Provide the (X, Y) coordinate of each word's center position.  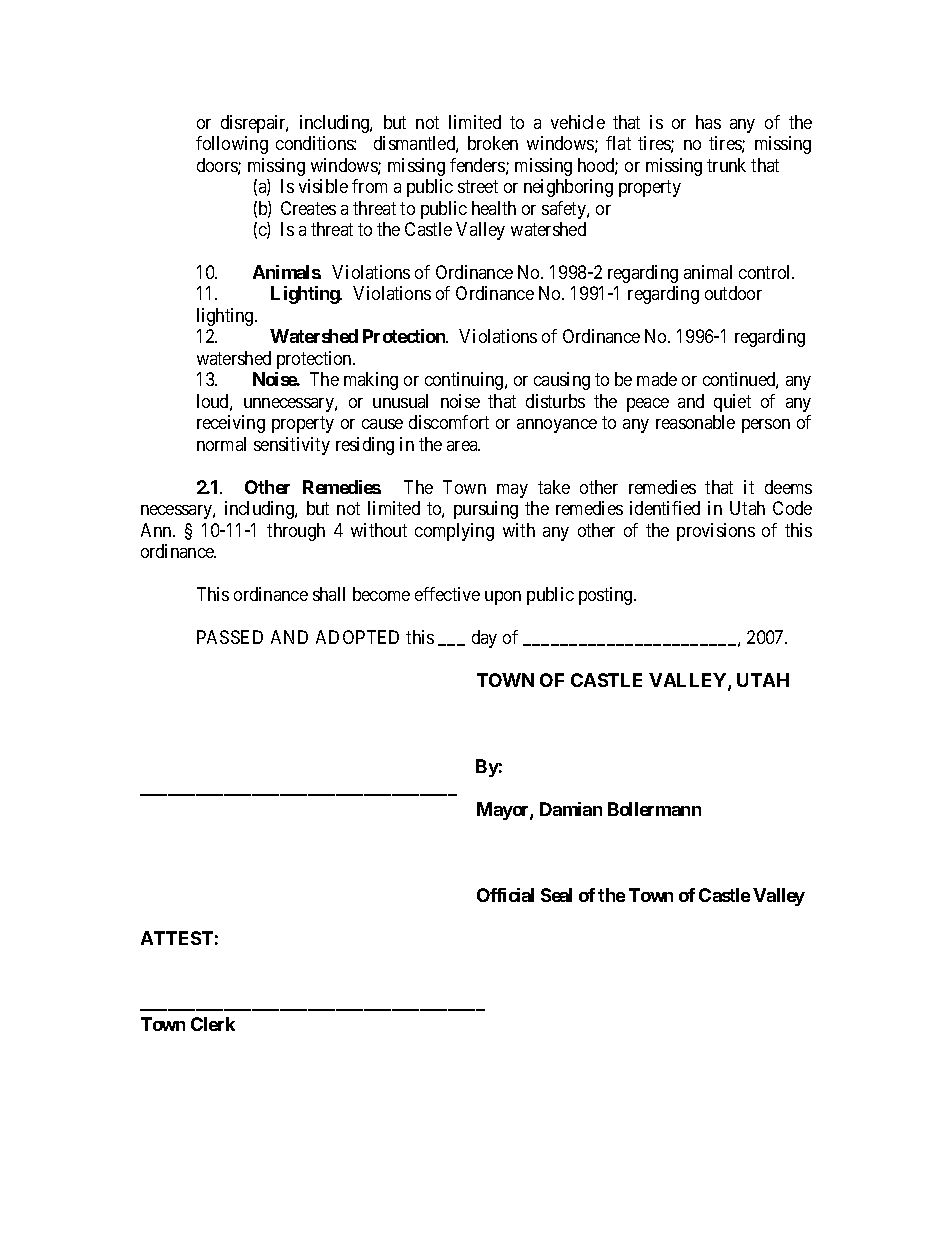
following (232, 145)
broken (493, 143)
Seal (556, 895)
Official (505, 895)
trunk (726, 165)
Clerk (213, 1024)
